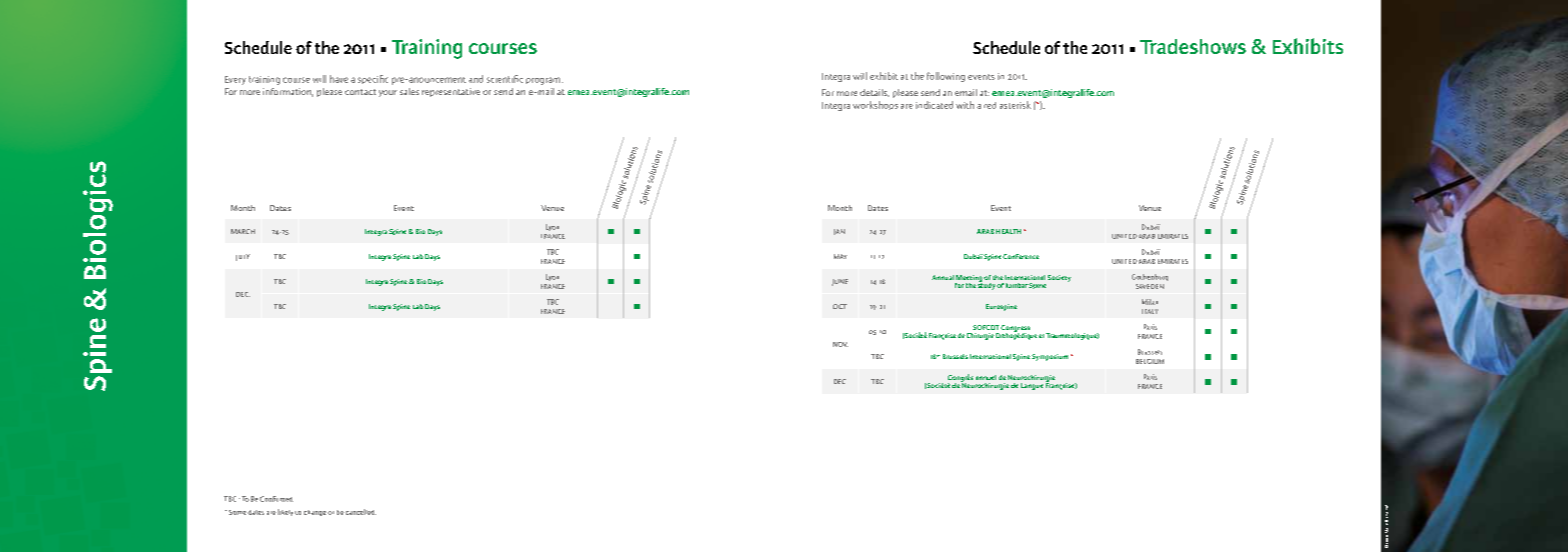 The width and height of the screenshot is (1568, 552). I want to click on JULY, so click(243, 257).
